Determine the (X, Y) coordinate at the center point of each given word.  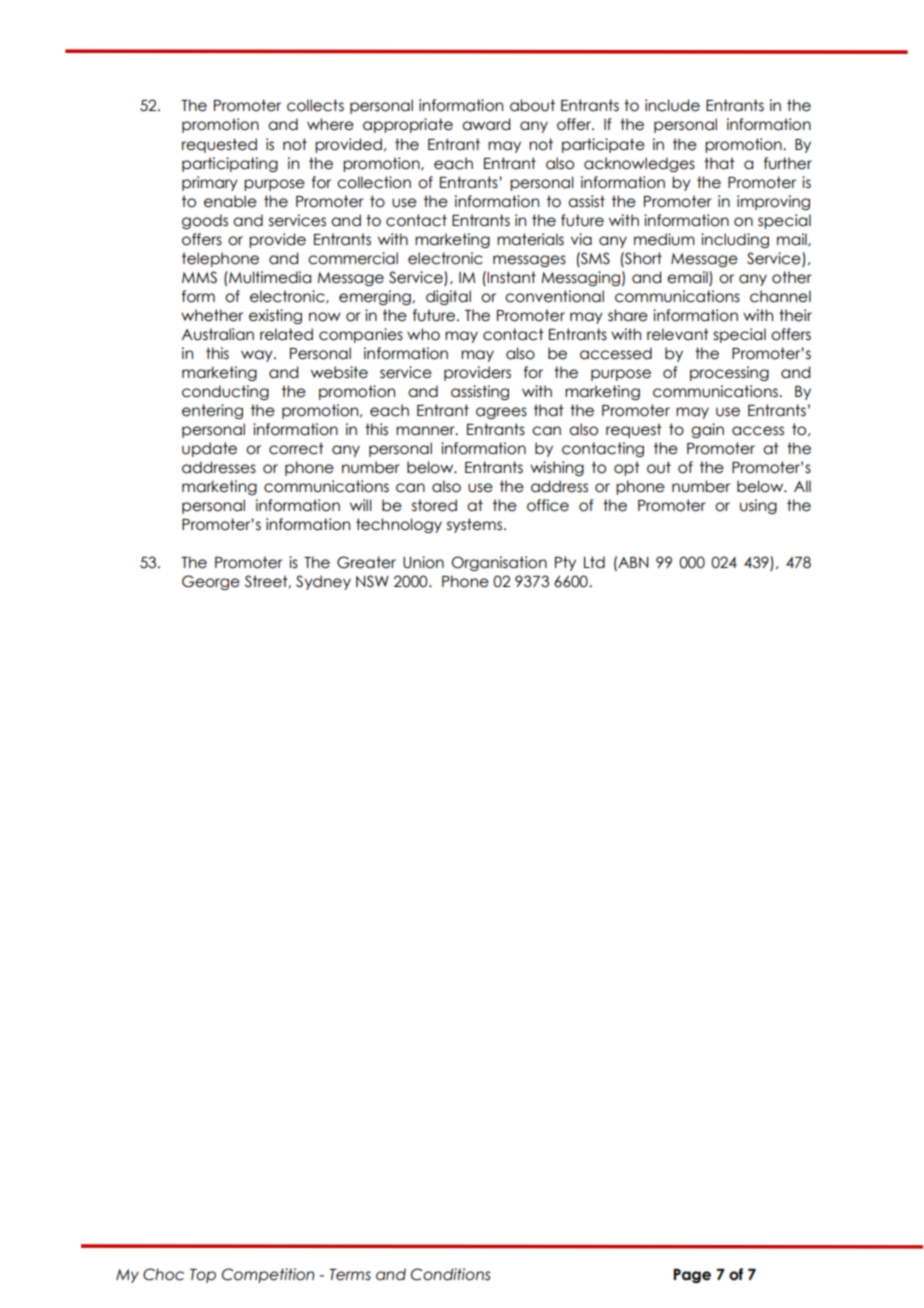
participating (230, 164)
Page (692, 1276)
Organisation (499, 563)
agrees (501, 413)
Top (203, 1276)
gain (707, 430)
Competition (268, 1275)
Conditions (450, 1274)
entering (212, 411)
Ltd (594, 562)
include (672, 105)
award (486, 124)
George (211, 582)
